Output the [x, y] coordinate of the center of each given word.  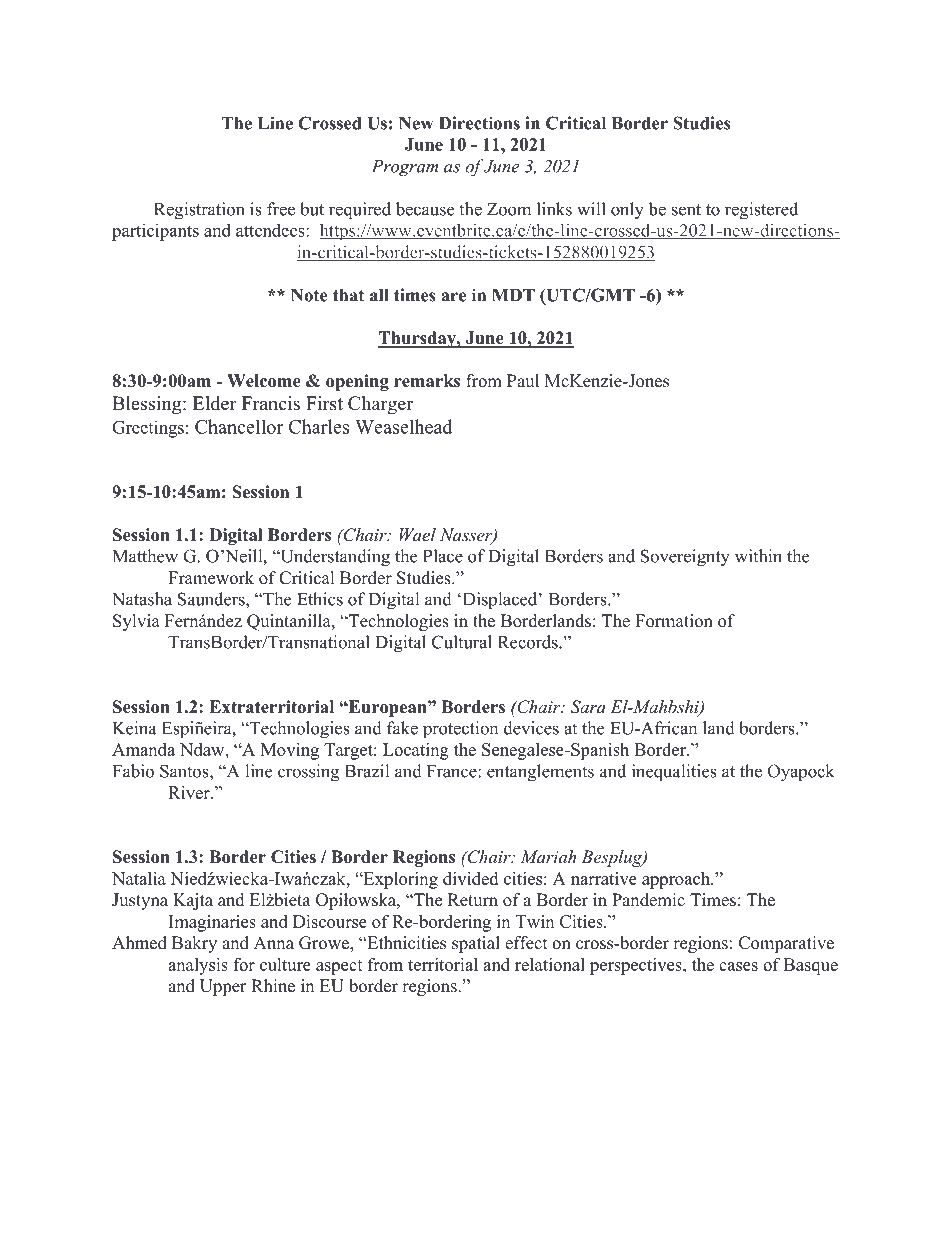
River [190, 792]
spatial [476, 944]
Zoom [509, 209]
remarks [427, 381]
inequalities [674, 772]
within [758, 556]
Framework [211, 578]
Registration [199, 211]
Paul [523, 381]
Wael [418, 534]
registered [761, 211]
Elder [215, 403]
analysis [198, 966]
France [453, 771]
